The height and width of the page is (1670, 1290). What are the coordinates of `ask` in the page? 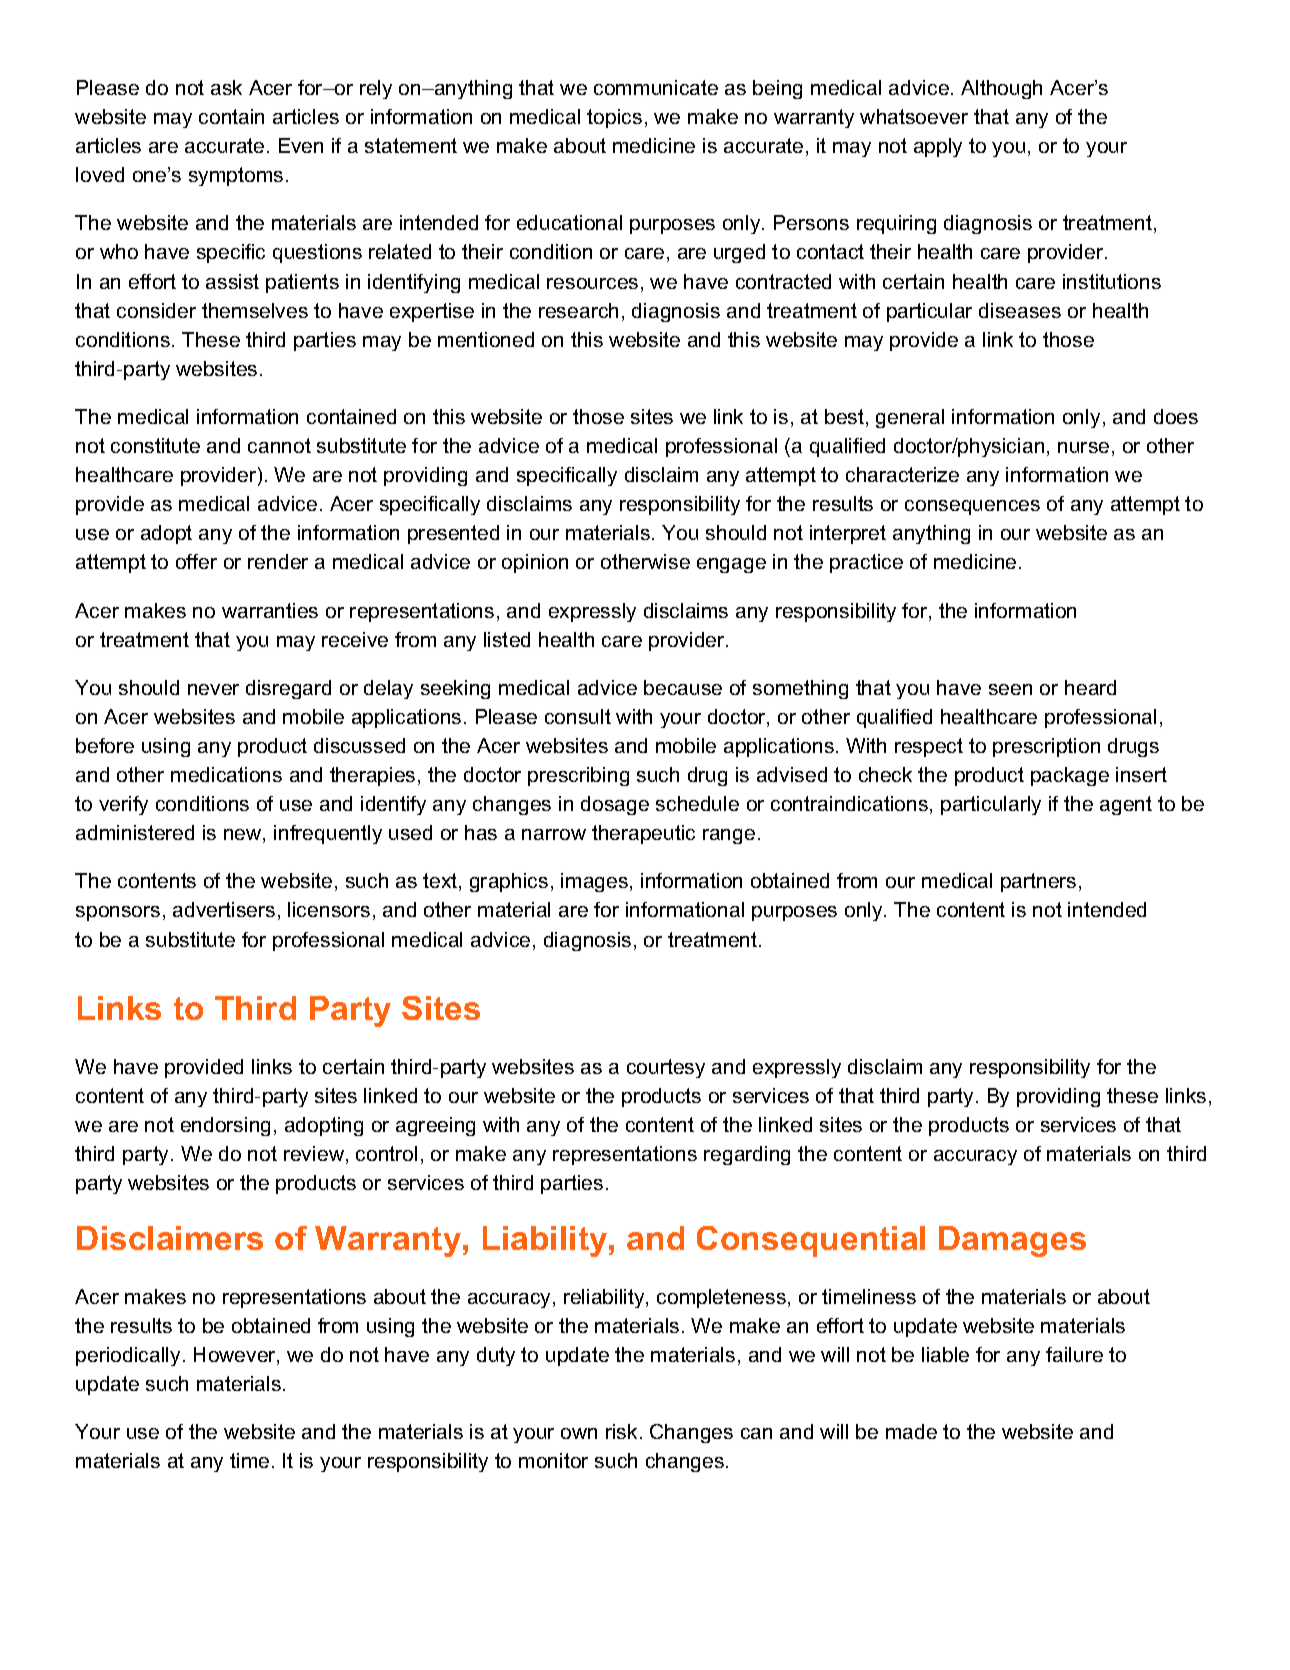 It's located at (226, 87).
